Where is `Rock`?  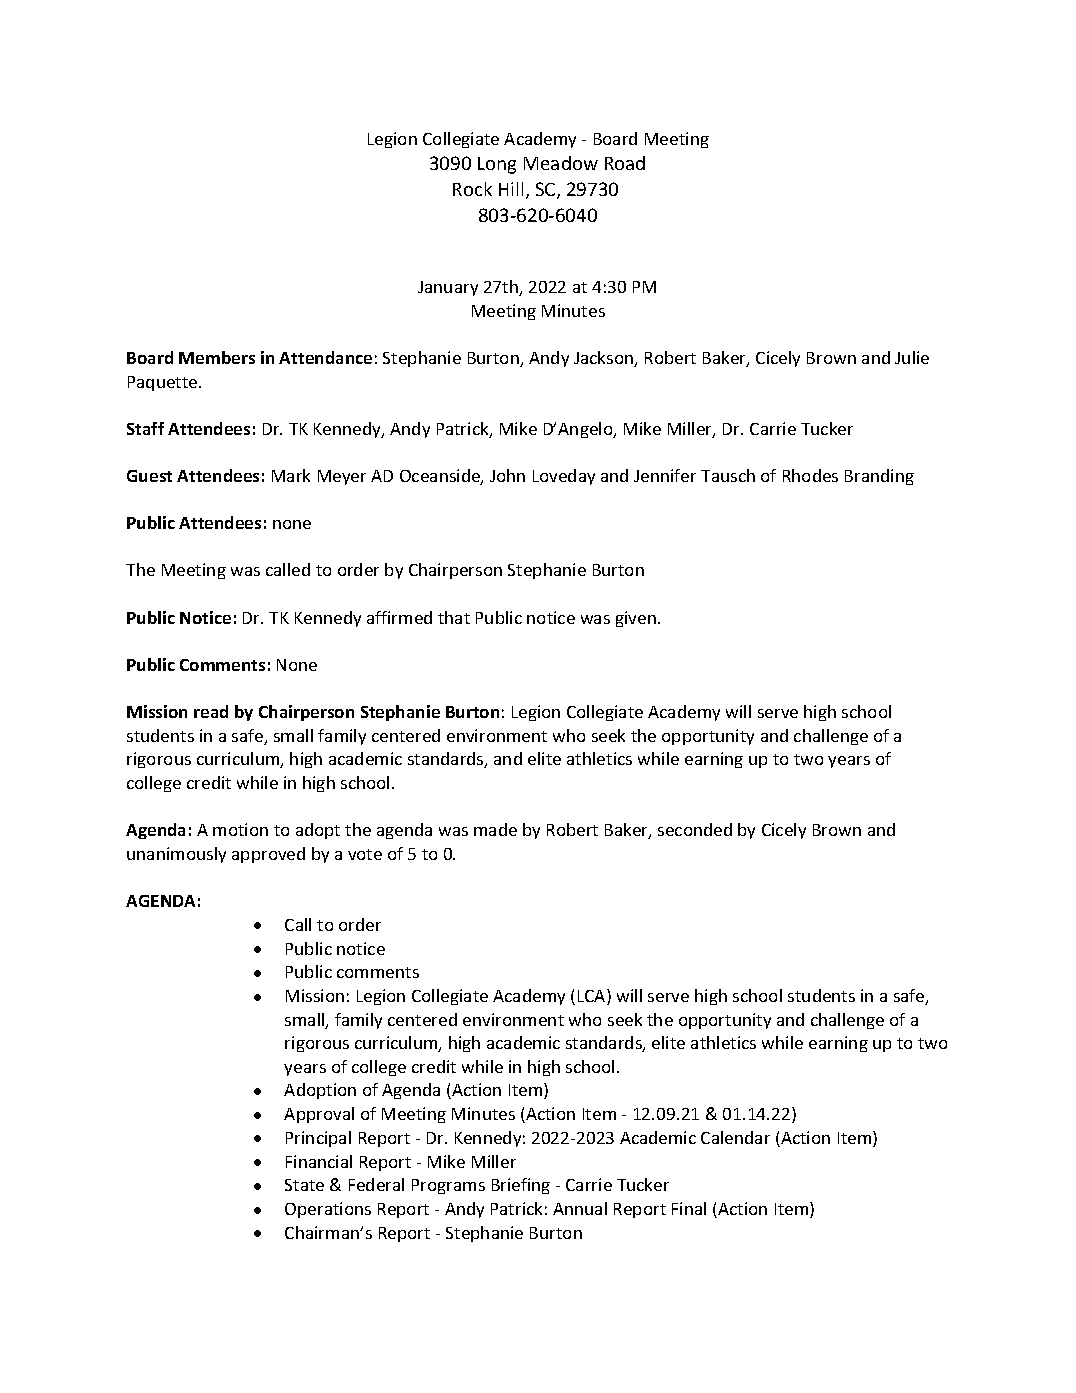
Rock is located at coordinates (472, 189).
